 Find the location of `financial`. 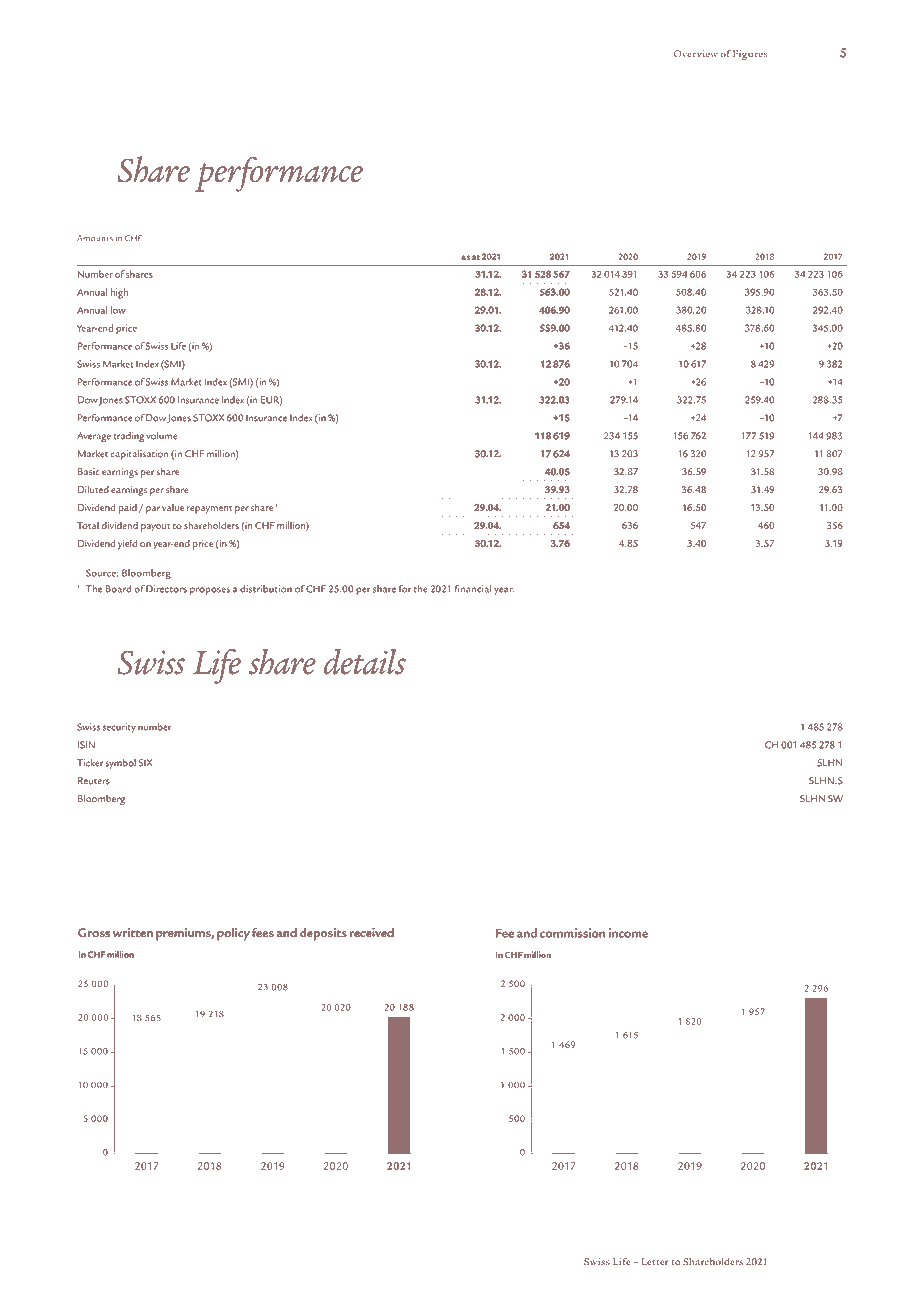

financial is located at coordinates (473, 589).
